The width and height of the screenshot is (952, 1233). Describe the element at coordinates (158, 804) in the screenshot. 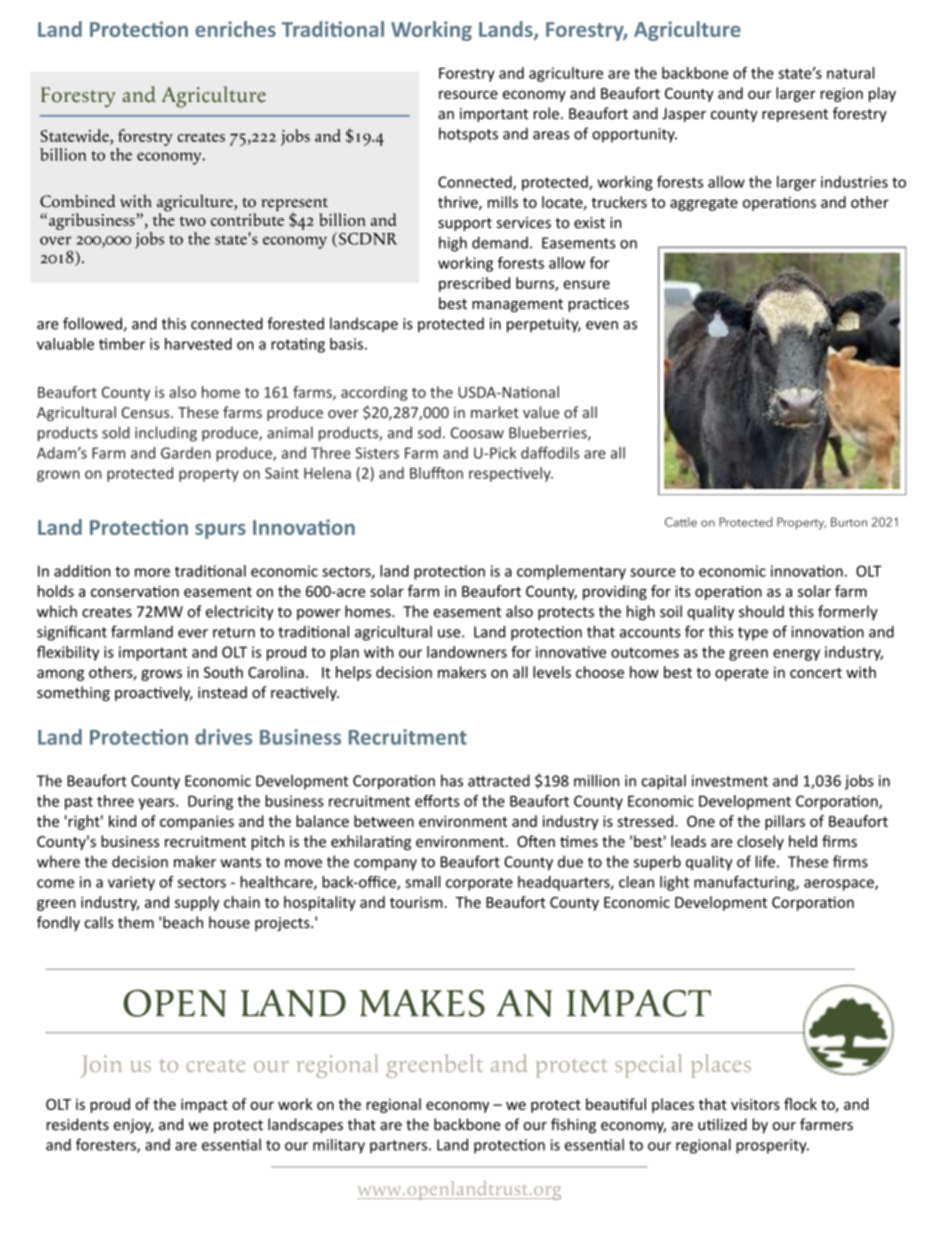

I see `years` at that location.
